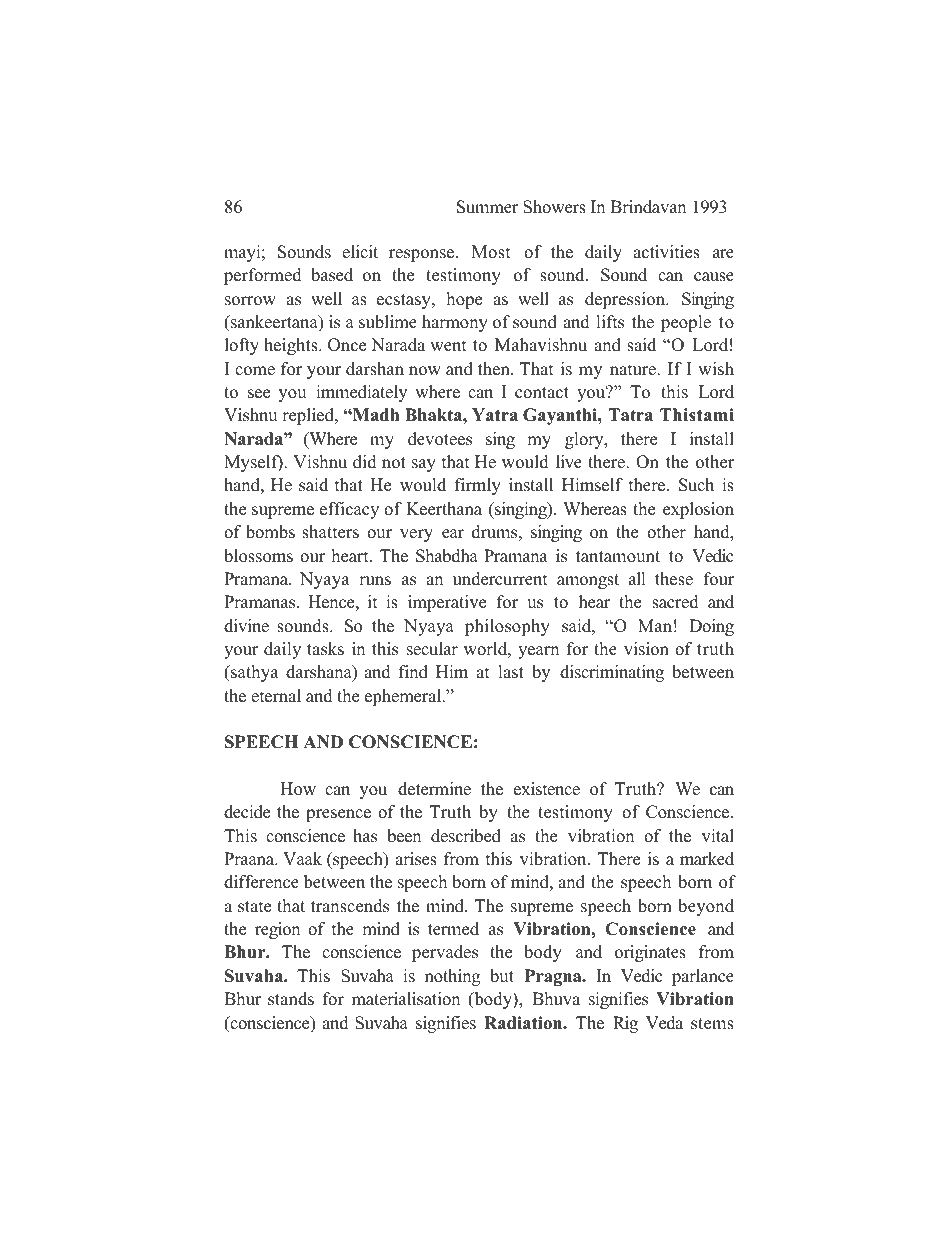 The height and width of the page is (1233, 952). I want to click on tasks, so click(325, 649).
